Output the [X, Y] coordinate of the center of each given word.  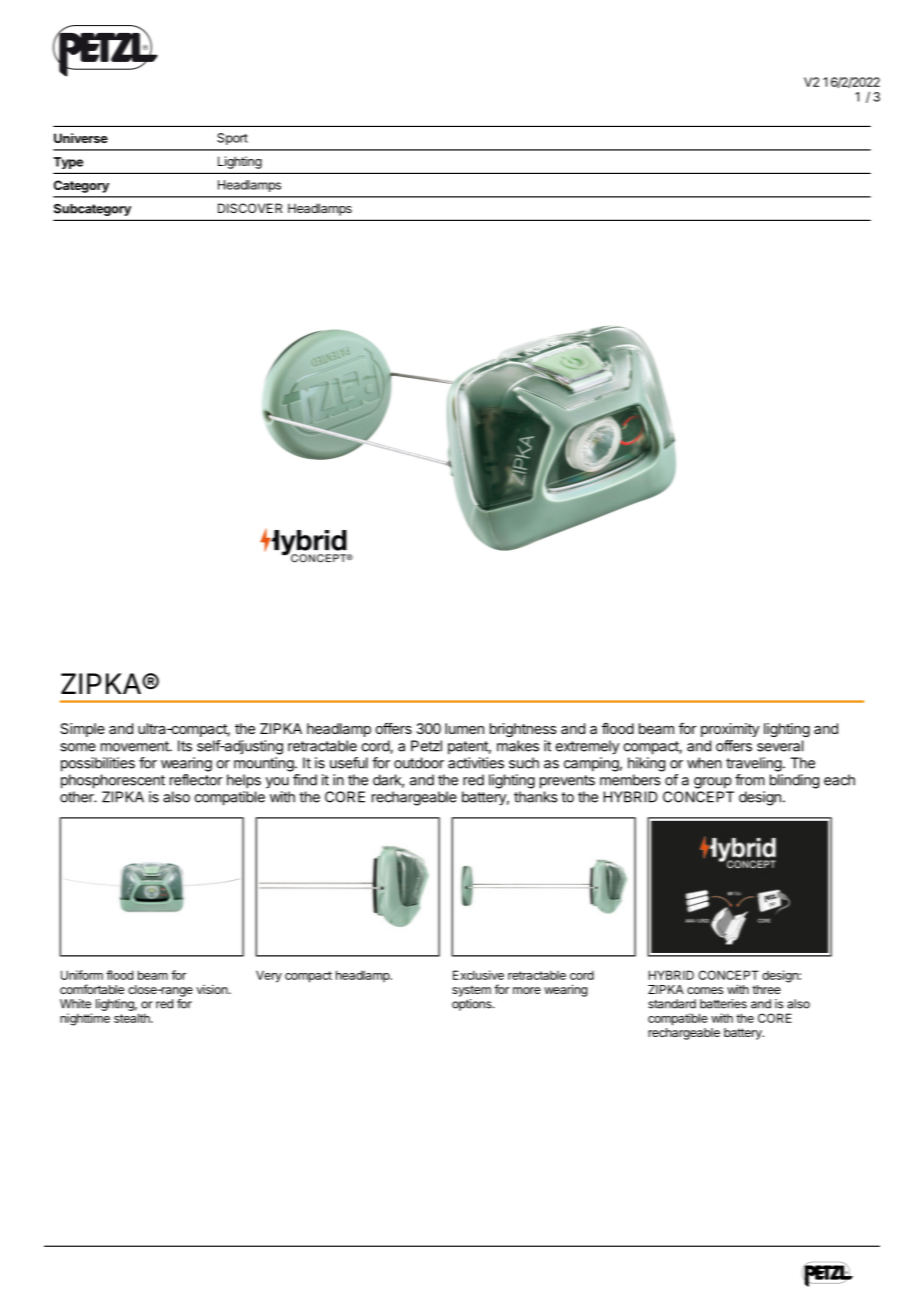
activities [476, 763]
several [780, 746]
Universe [81, 138]
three [766, 989]
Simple [82, 730]
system [471, 991]
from [750, 780]
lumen [464, 728]
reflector [196, 780]
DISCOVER [250, 208]
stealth [133, 1018]
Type [68, 163]
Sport [232, 139]
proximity [730, 730]
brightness [523, 730]
